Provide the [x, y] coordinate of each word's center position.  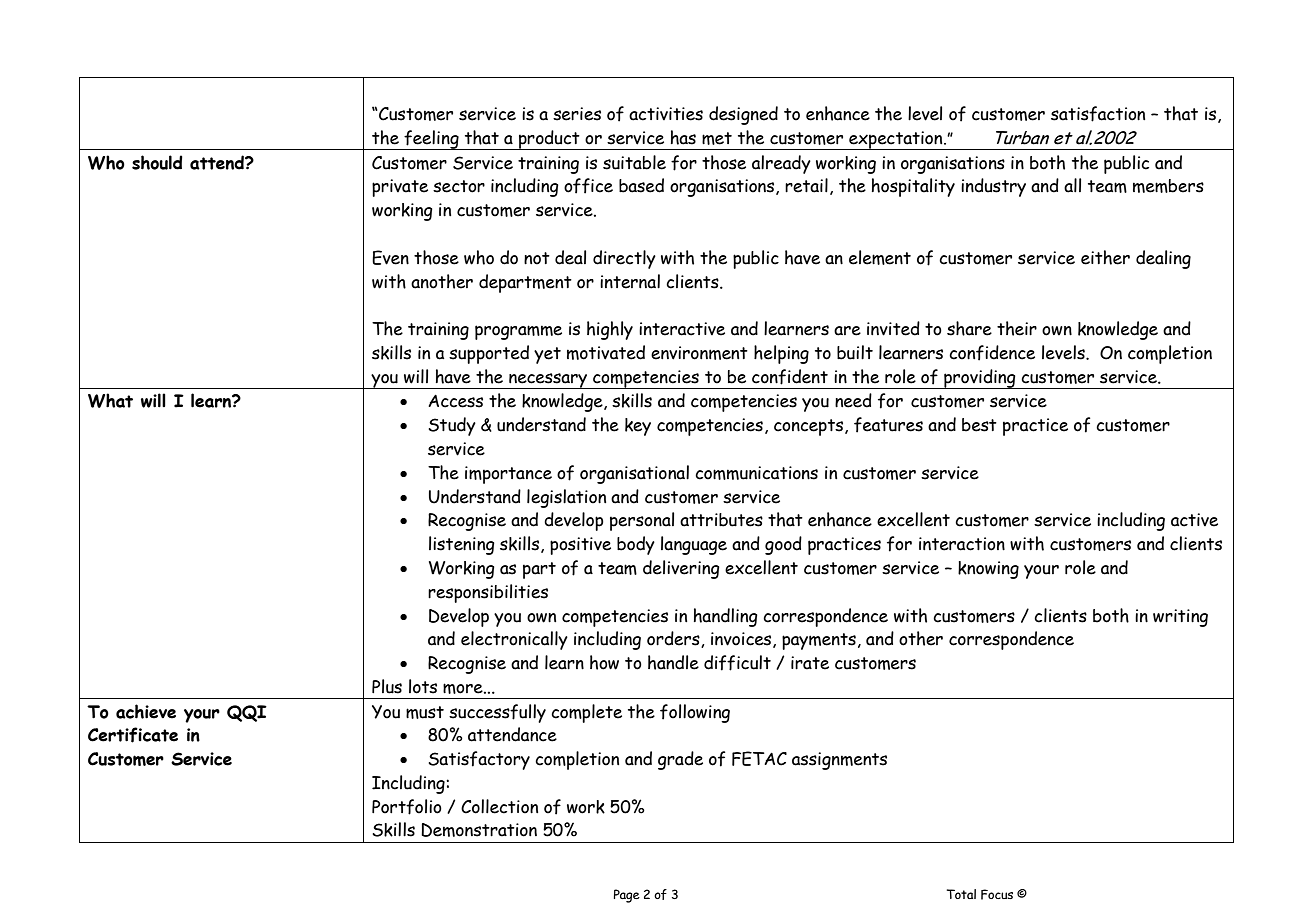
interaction [962, 544]
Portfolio [407, 807]
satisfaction [1098, 114]
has [683, 137]
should [157, 162]
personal [642, 521]
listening [462, 545]
